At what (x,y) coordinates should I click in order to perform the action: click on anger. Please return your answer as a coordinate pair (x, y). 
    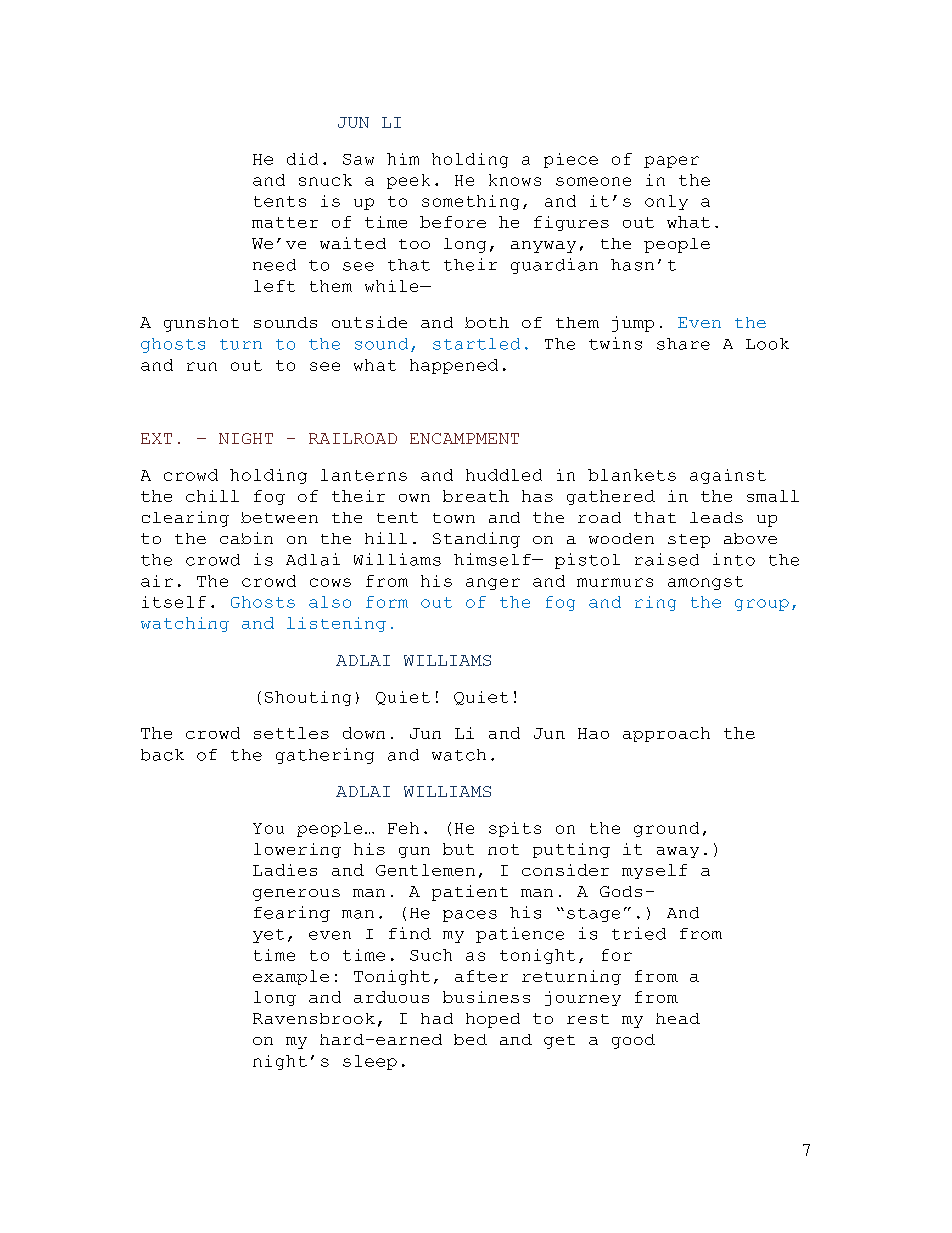
    Looking at the image, I should click on (493, 584).
